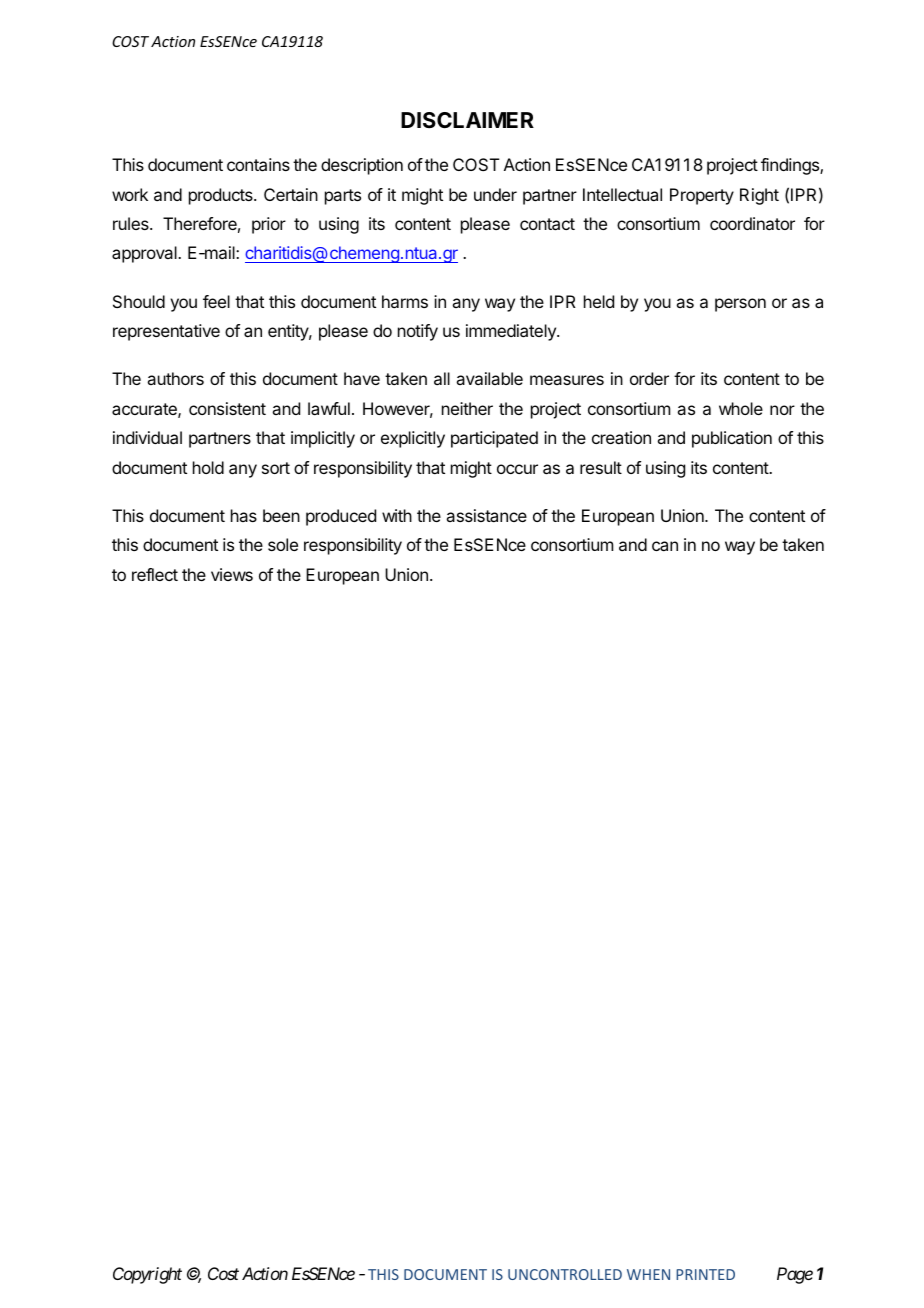 The width and height of the image is (924, 1308). Describe the element at coordinates (232, 574) in the image. I see `views` at that location.
